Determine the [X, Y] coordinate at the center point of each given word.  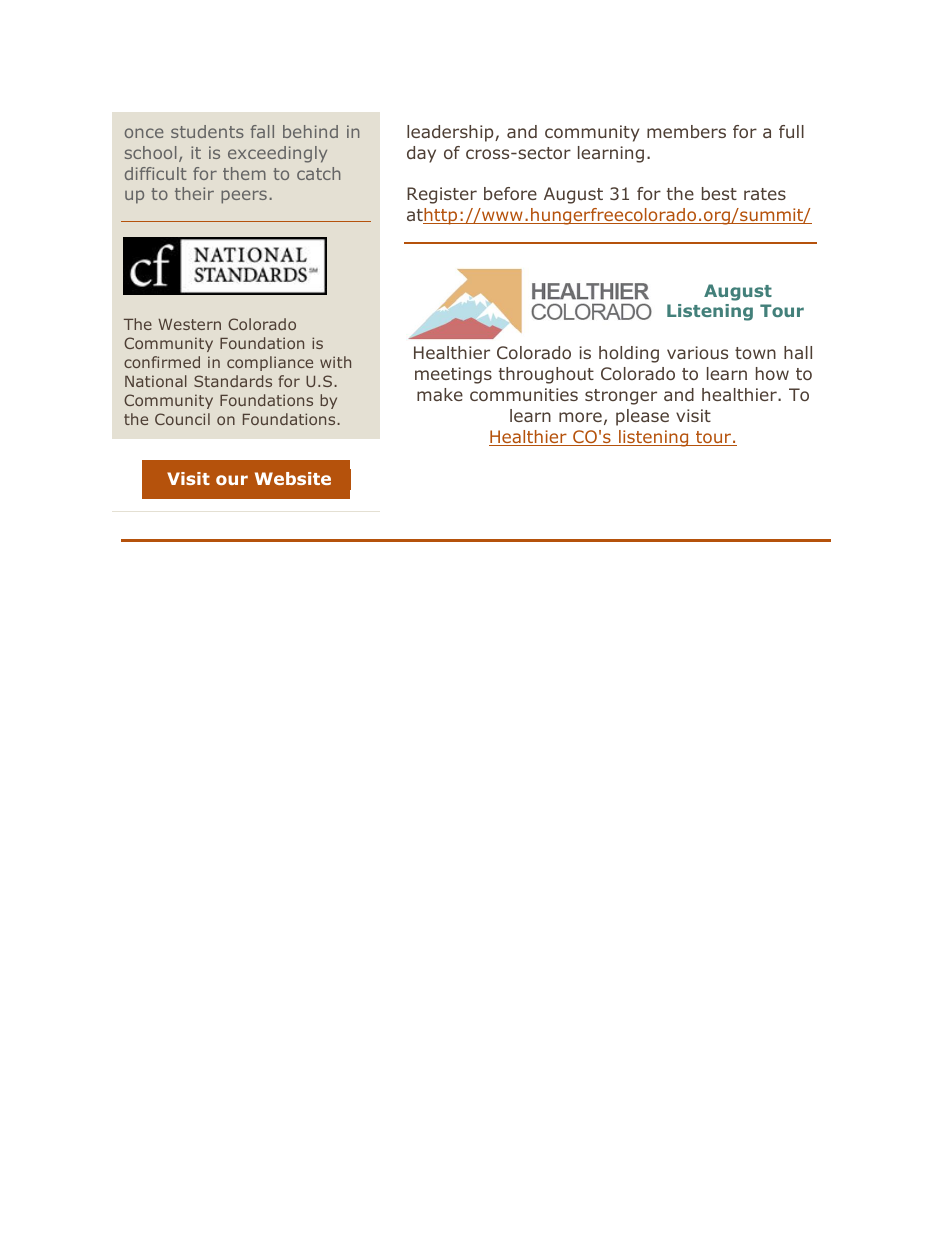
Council [182, 419]
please [642, 417]
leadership [451, 133]
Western [189, 324]
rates [765, 194]
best [719, 193]
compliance [270, 363]
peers [244, 197]
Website [293, 478]
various [697, 352]
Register [442, 195]
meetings [453, 375]
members [686, 131]
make [440, 394]
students [207, 131]
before [510, 193]
